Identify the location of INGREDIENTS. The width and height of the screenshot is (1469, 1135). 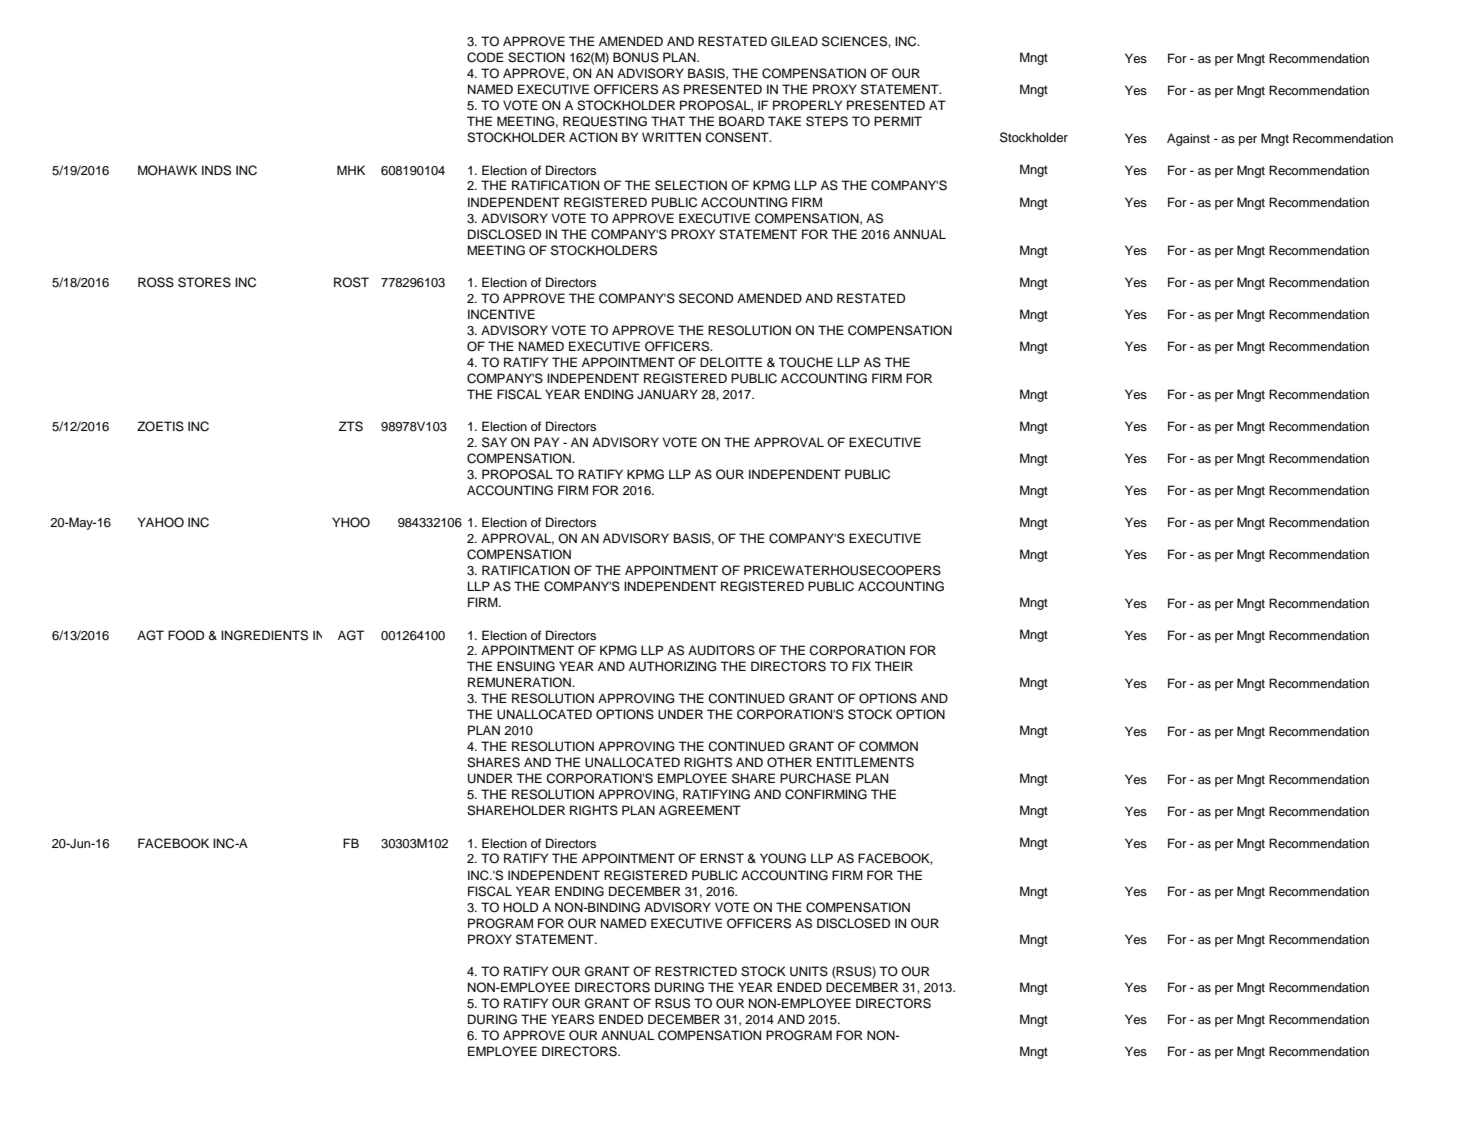
(264, 635).
